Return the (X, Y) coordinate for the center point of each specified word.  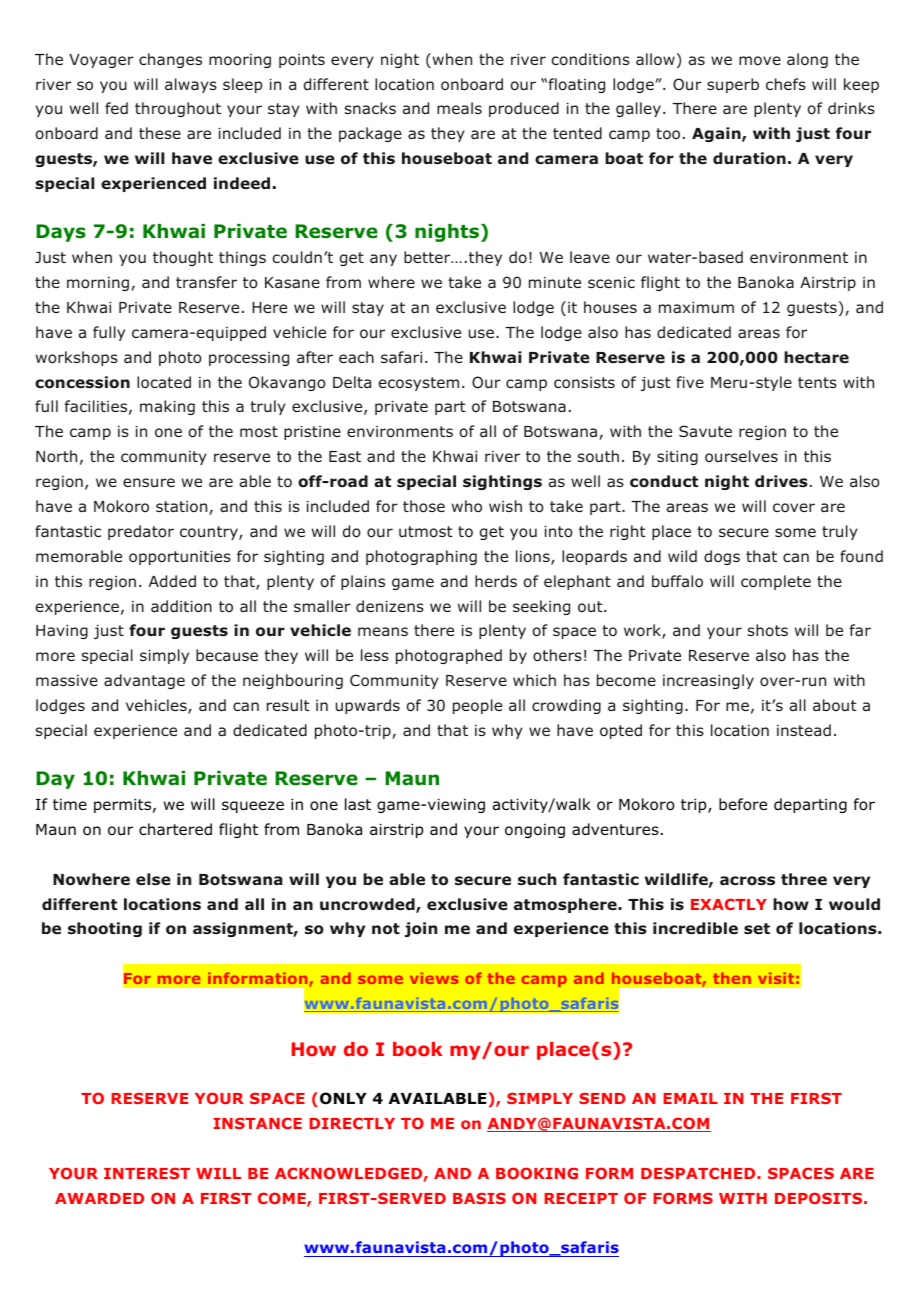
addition (181, 606)
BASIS (479, 1198)
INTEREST (147, 1173)
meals (459, 108)
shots (768, 630)
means (383, 631)
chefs (786, 84)
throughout (178, 109)
